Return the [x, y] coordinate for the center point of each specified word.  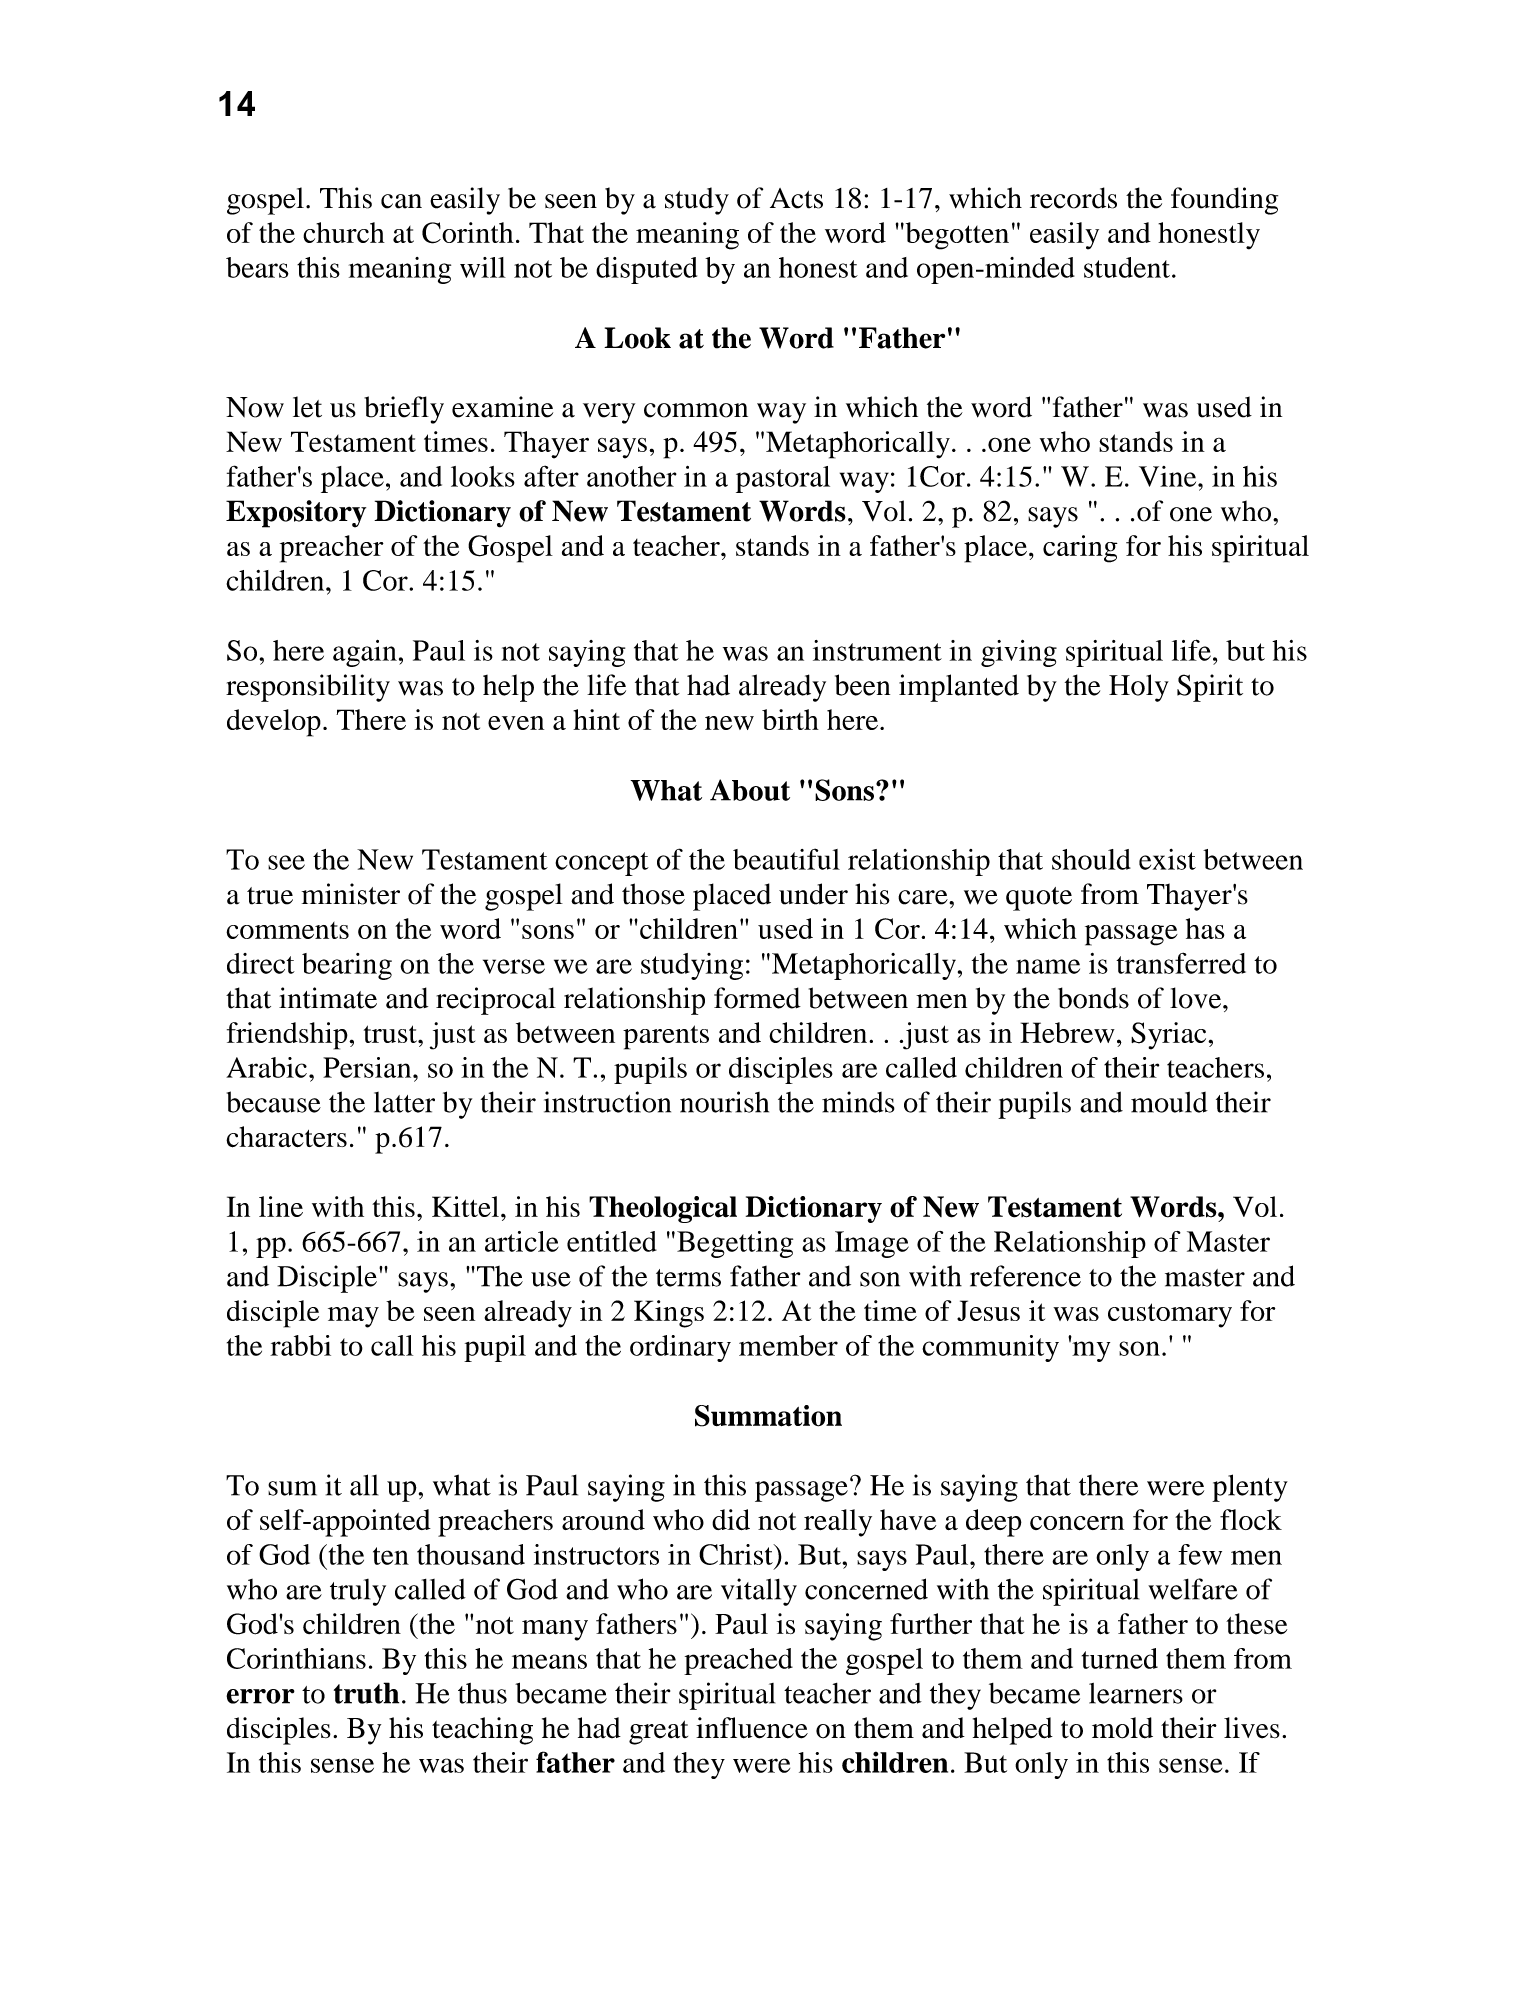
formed [757, 998]
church [344, 232]
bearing [347, 966]
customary [1170, 1315]
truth [366, 1693]
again [365, 653]
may [353, 1317]
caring [1080, 549]
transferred [1181, 963]
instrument [877, 650]
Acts [796, 198]
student [1127, 267]
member [788, 1345]
